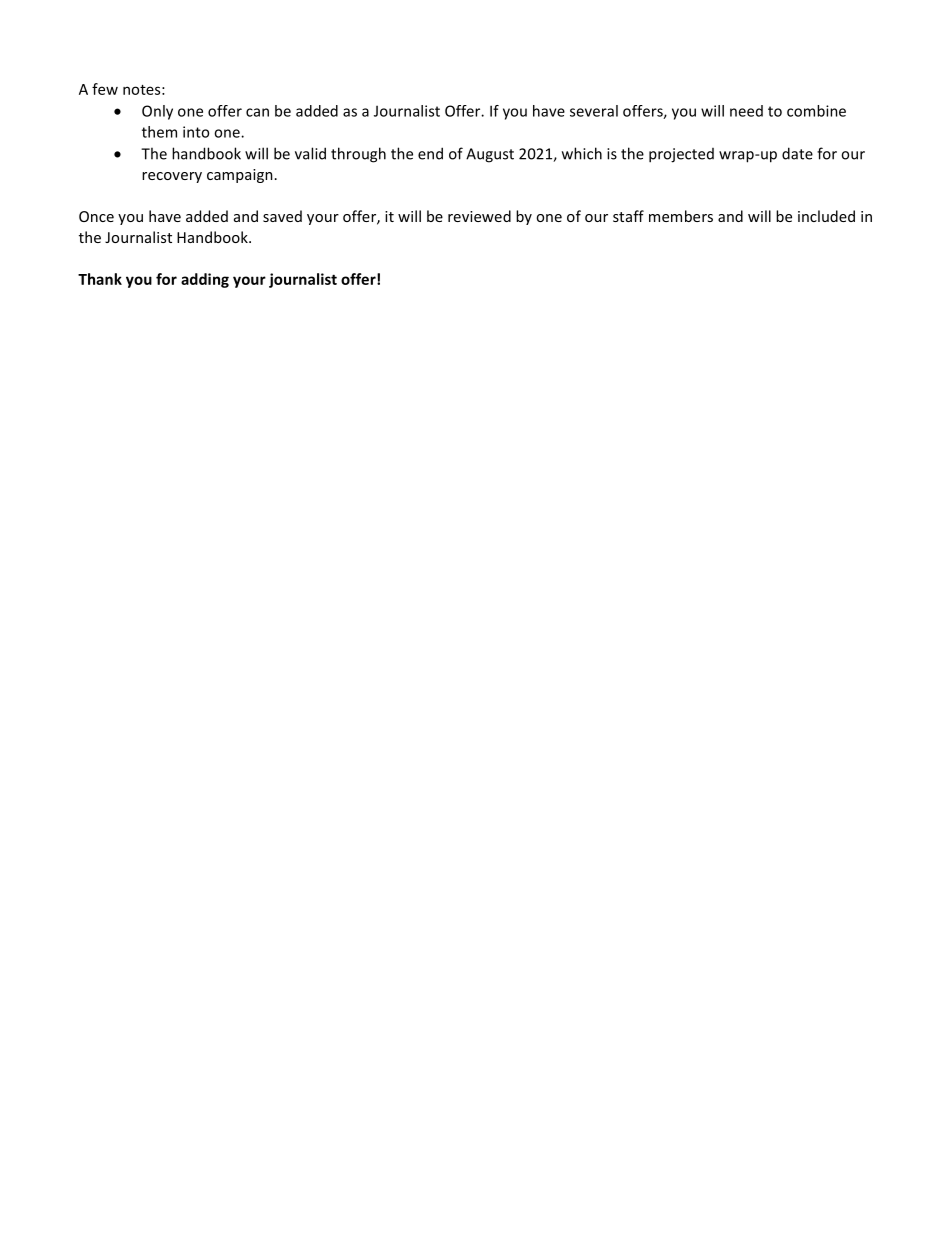 Image resolution: width=952 pixels, height=1233 pixels. Describe the element at coordinates (594, 111) in the image. I see `several` at that location.
